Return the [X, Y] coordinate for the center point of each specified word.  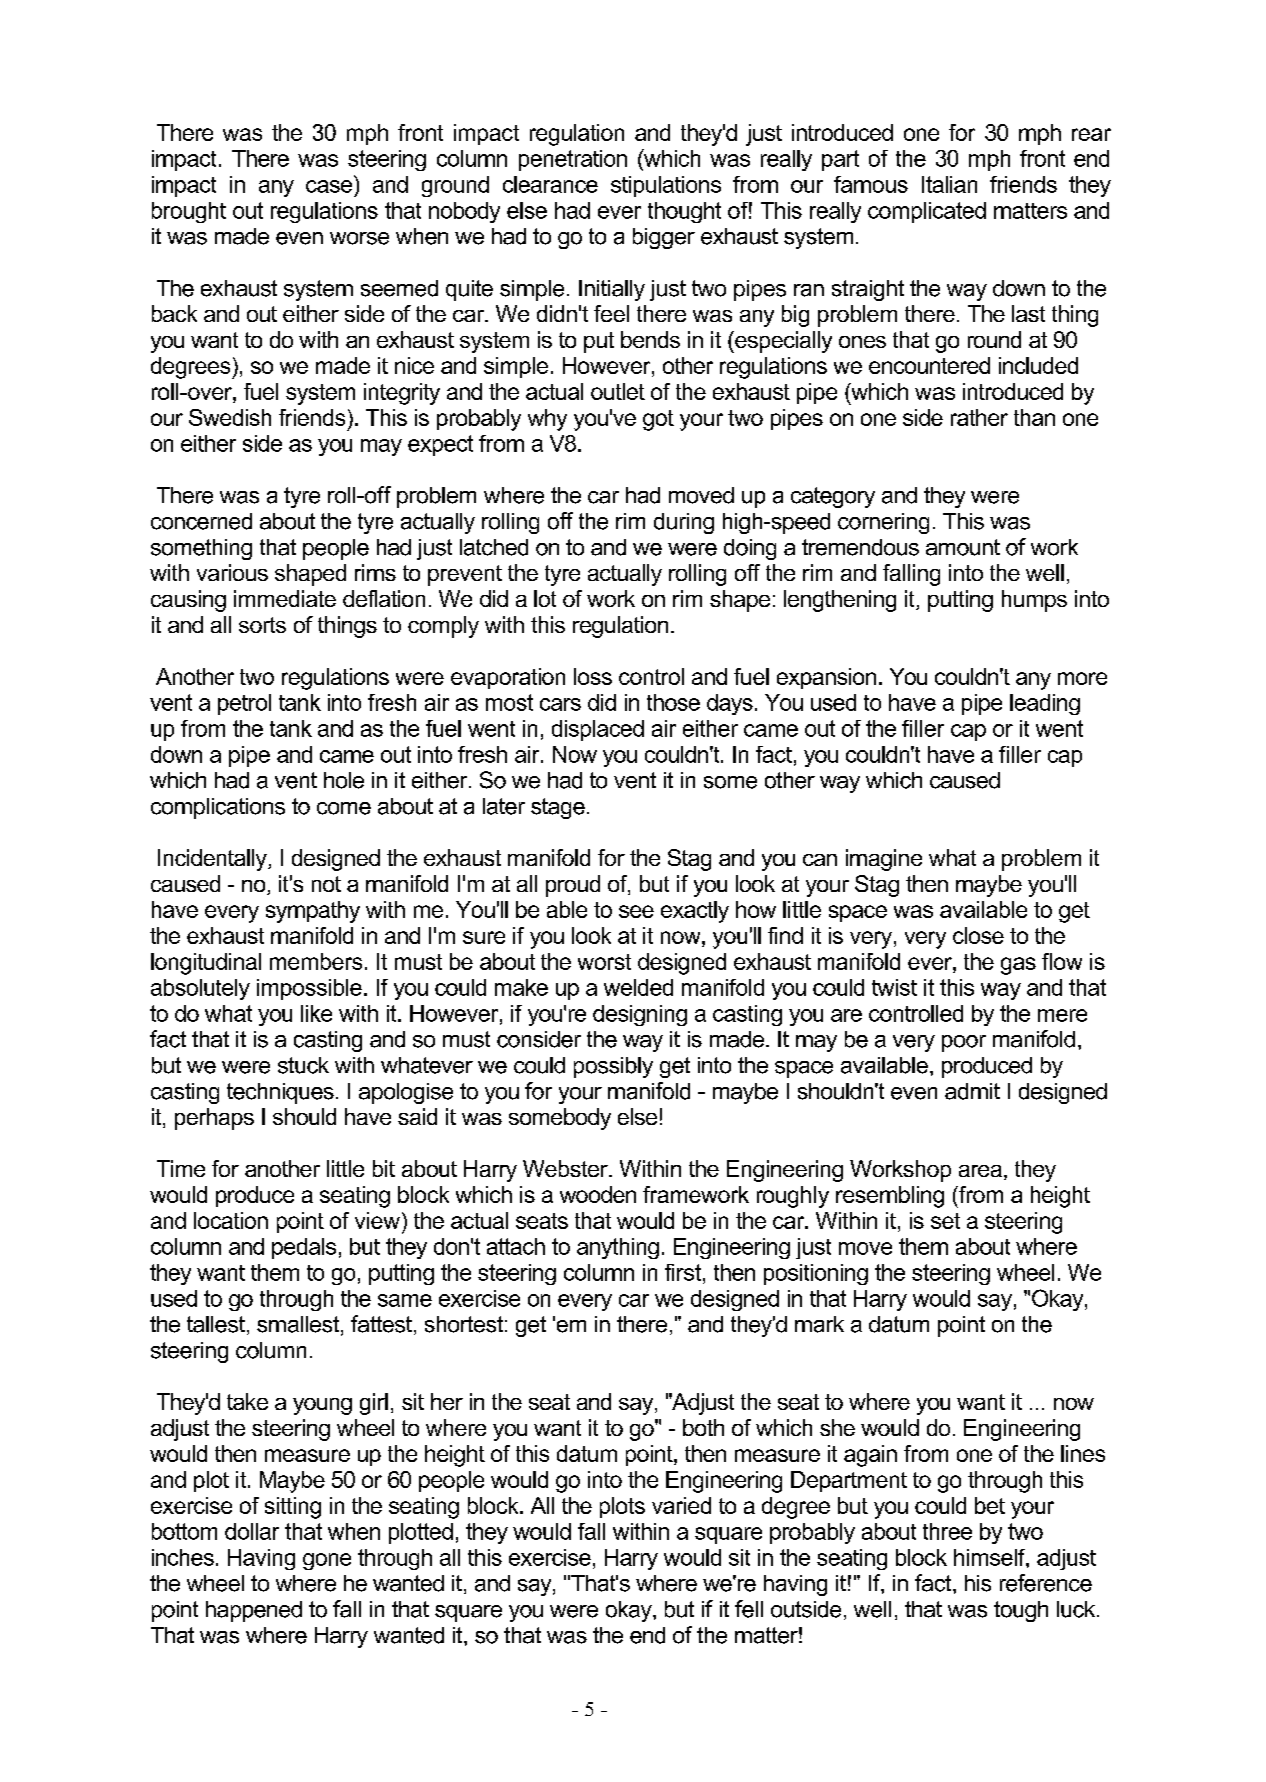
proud [573, 886]
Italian [949, 184]
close [978, 935]
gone [327, 1561]
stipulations [666, 186]
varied [681, 1505]
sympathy [313, 912]
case [329, 186]
